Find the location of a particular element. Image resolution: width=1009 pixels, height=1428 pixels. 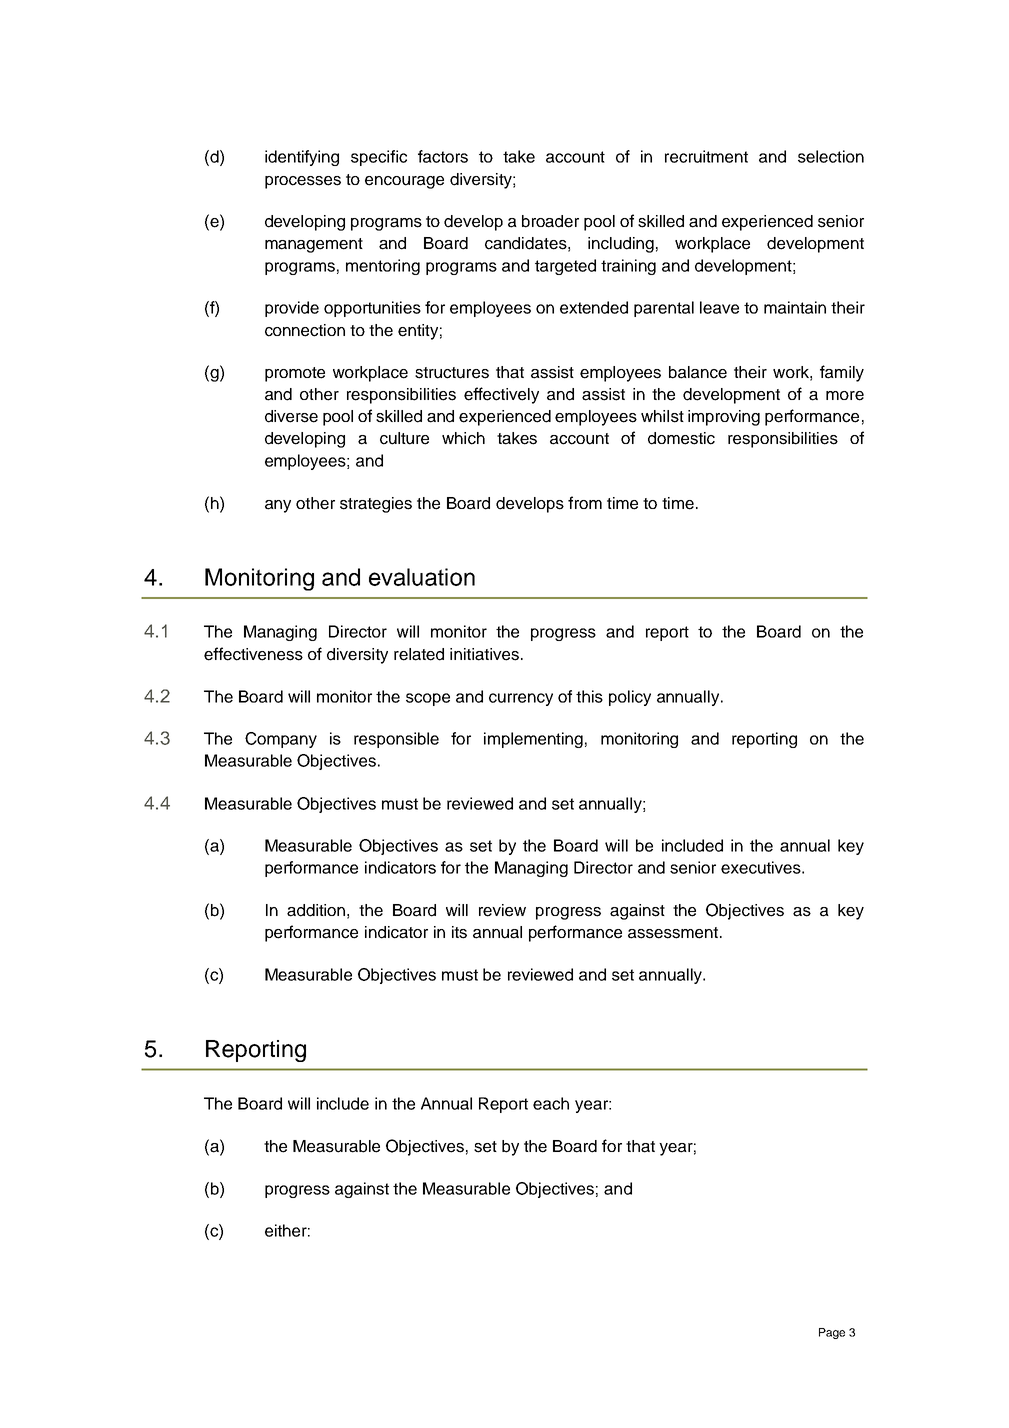

improving is located at coordinates (724, 418).
